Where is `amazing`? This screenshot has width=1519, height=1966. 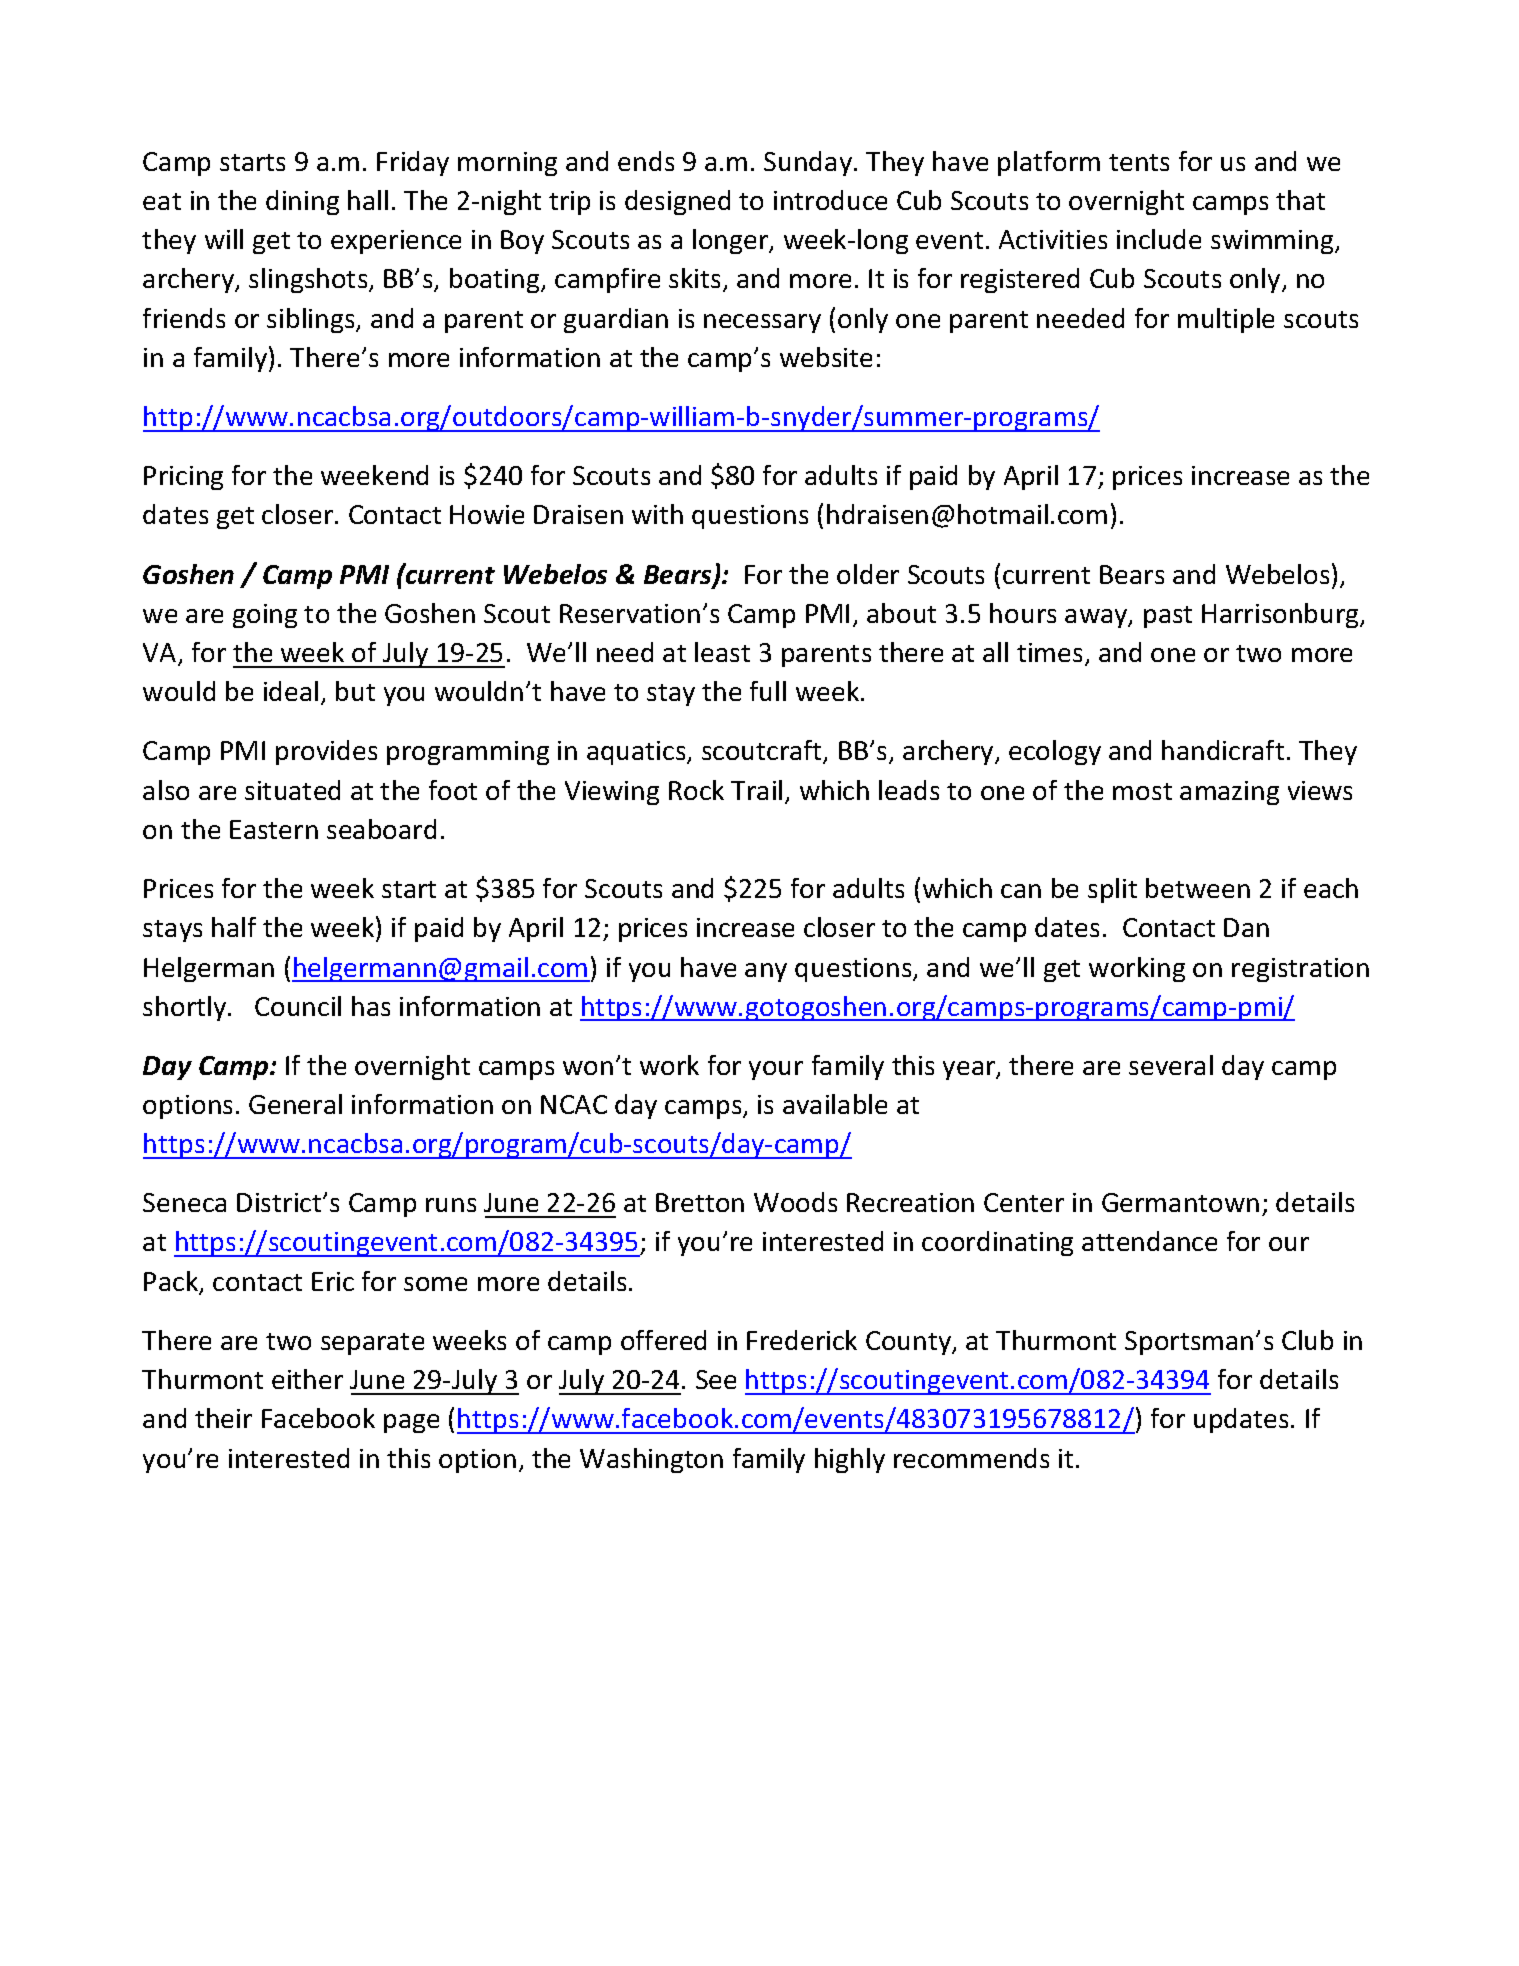 amazing is located at coordinates (1229, 793).
